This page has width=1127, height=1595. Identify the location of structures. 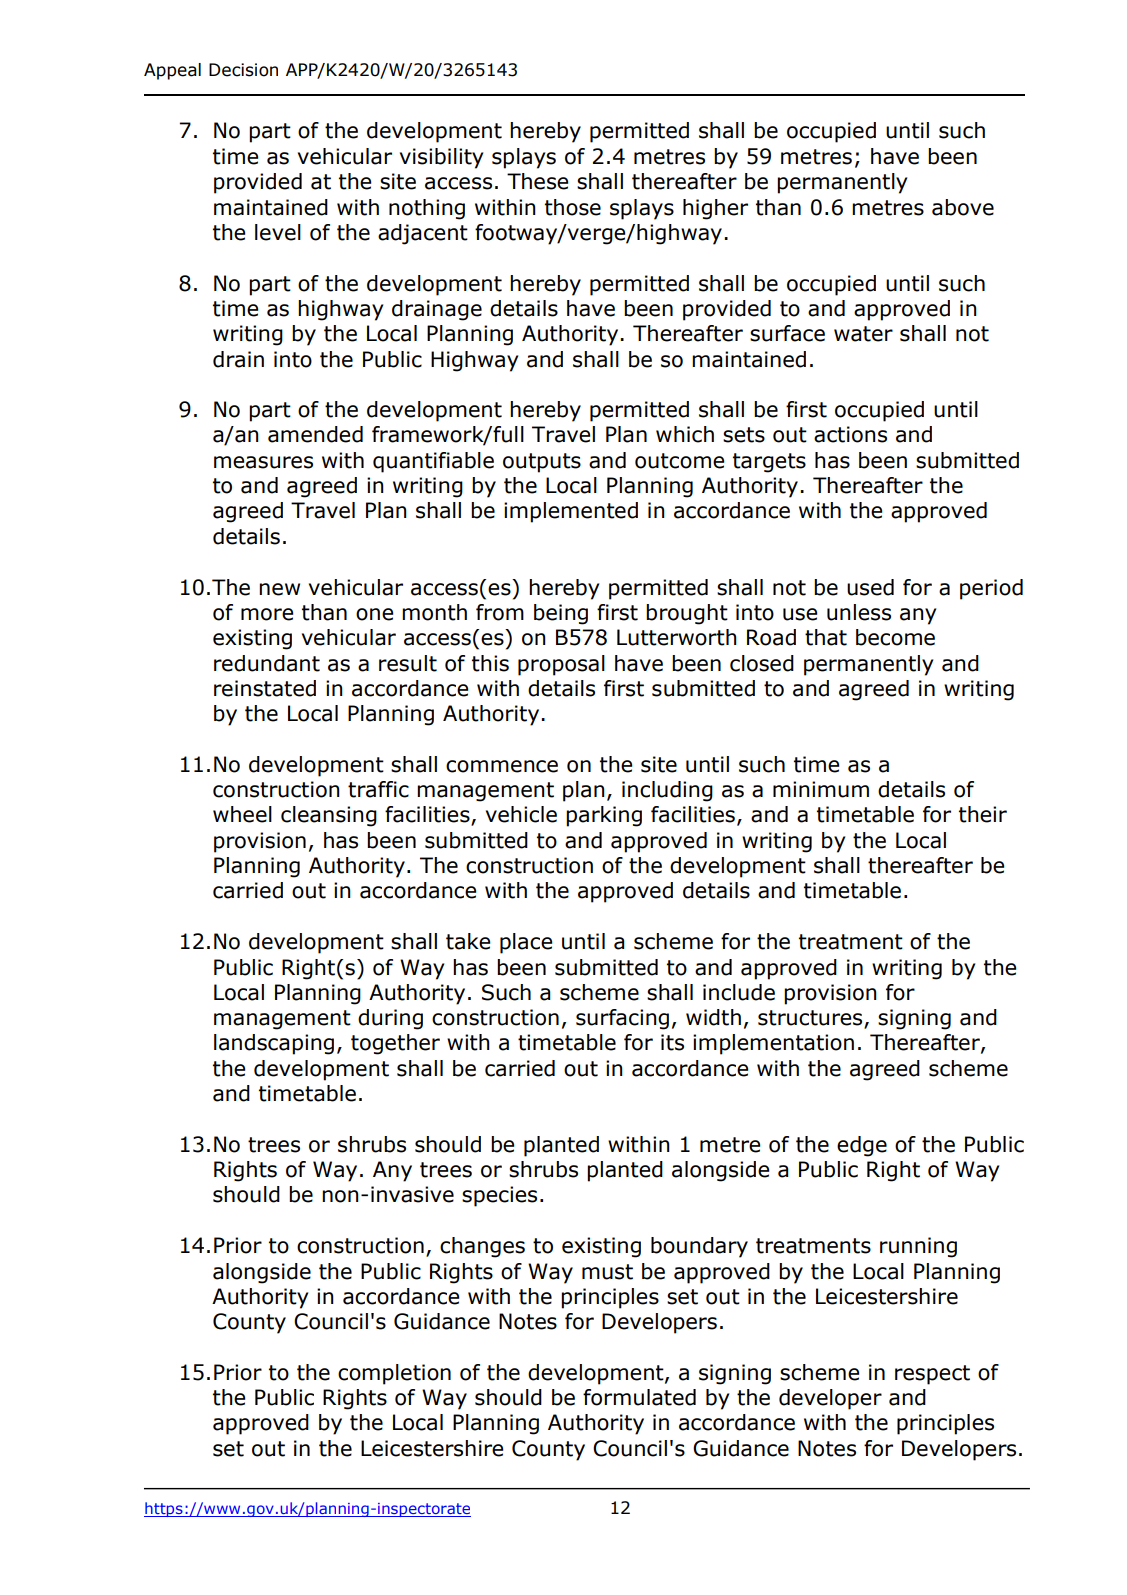
(811, 1019).
